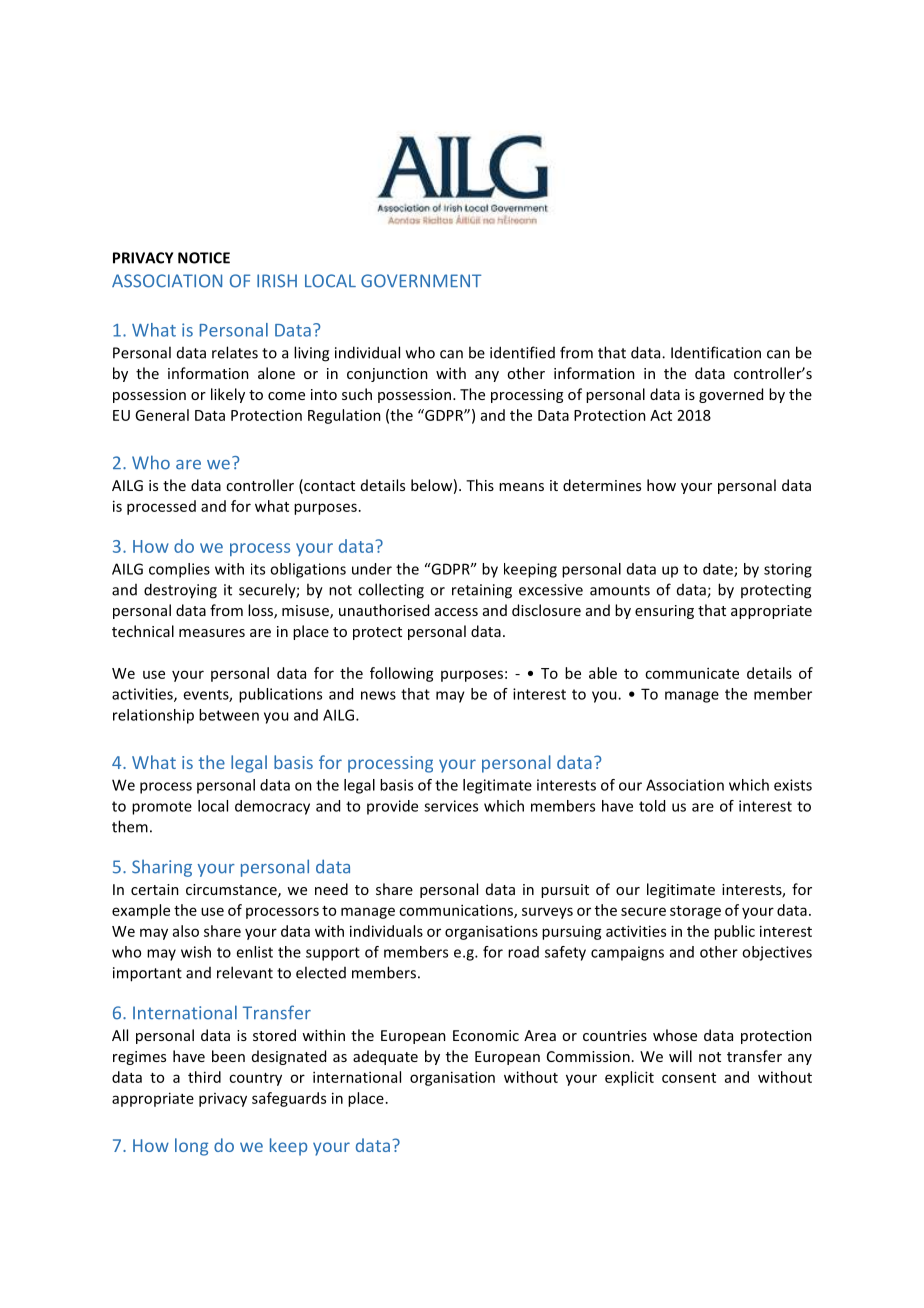 The height and width of the screenshot is (1308, 924). I want to click on GOVERNMENT, so click(421, 281).
